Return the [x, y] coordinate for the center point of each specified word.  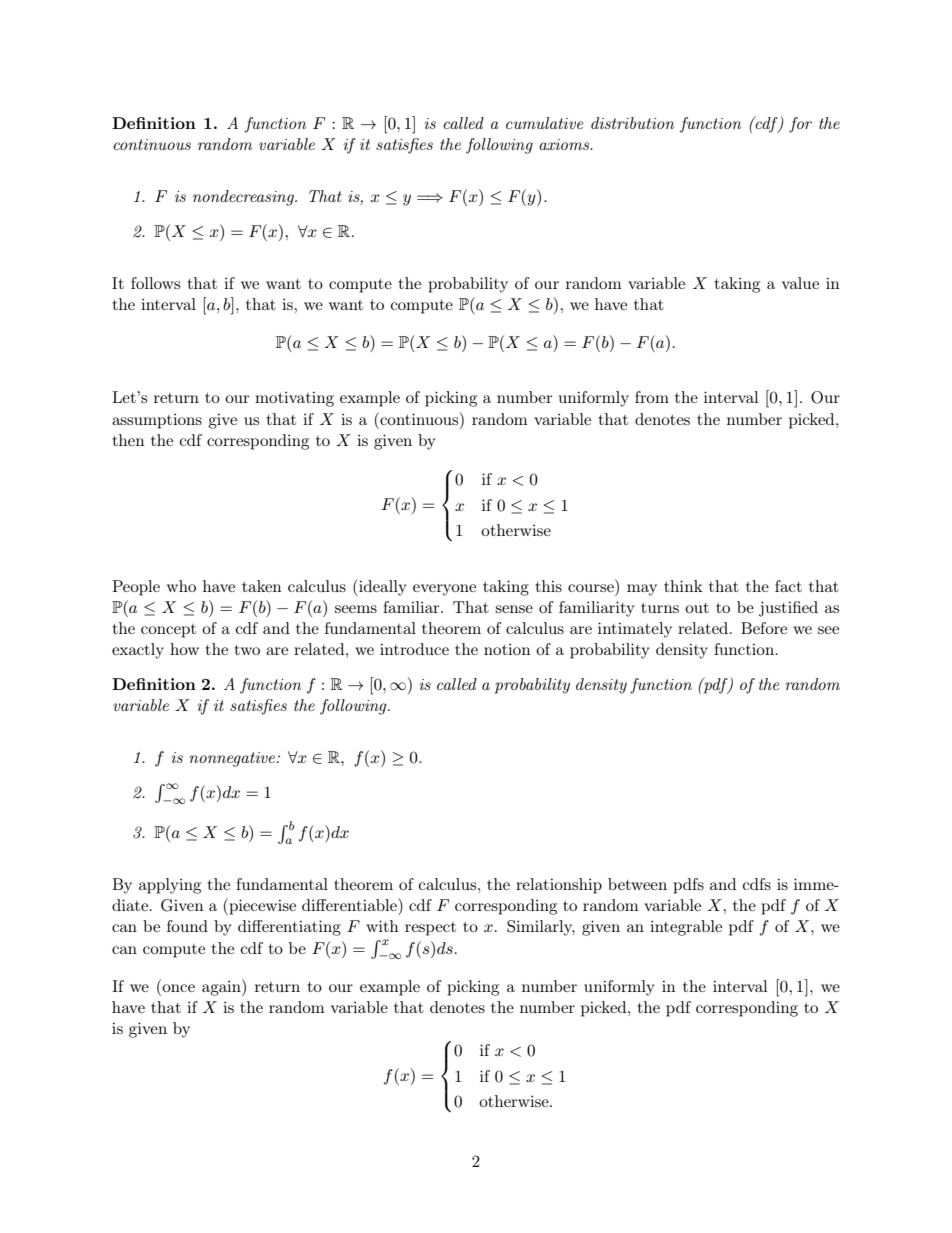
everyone [444, 590]
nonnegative [233, 759]
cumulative [544, 123]
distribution [632, 123]
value [800, 283]
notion [507, 649]
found [187, 926]
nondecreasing [244, 198]
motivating [294, 399]
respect [430, 929]
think [683, 586]
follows [155, 283]
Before [764, 628]
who [181, 586]
